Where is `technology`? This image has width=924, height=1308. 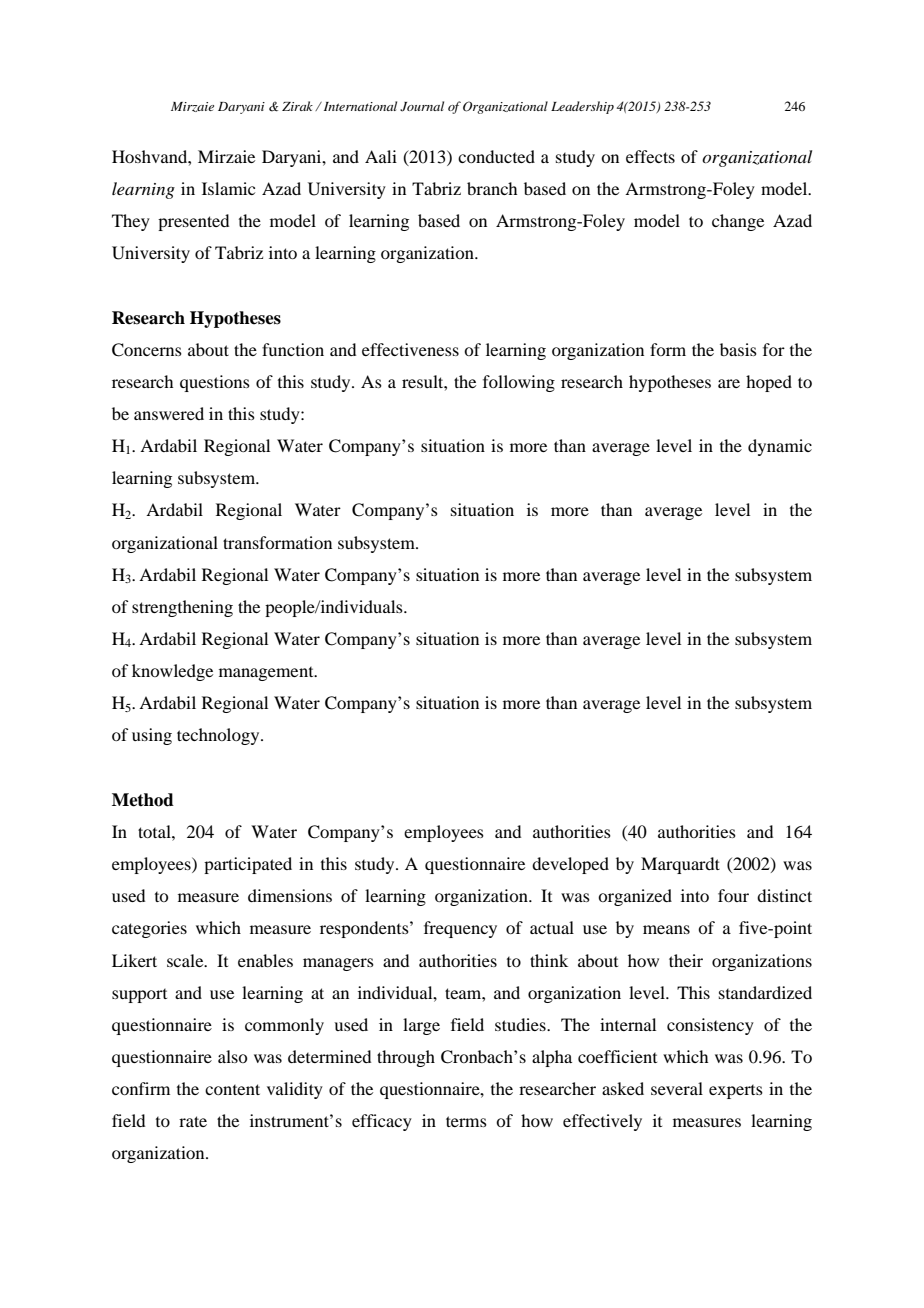
technology is located at coordinates (219, 736).
